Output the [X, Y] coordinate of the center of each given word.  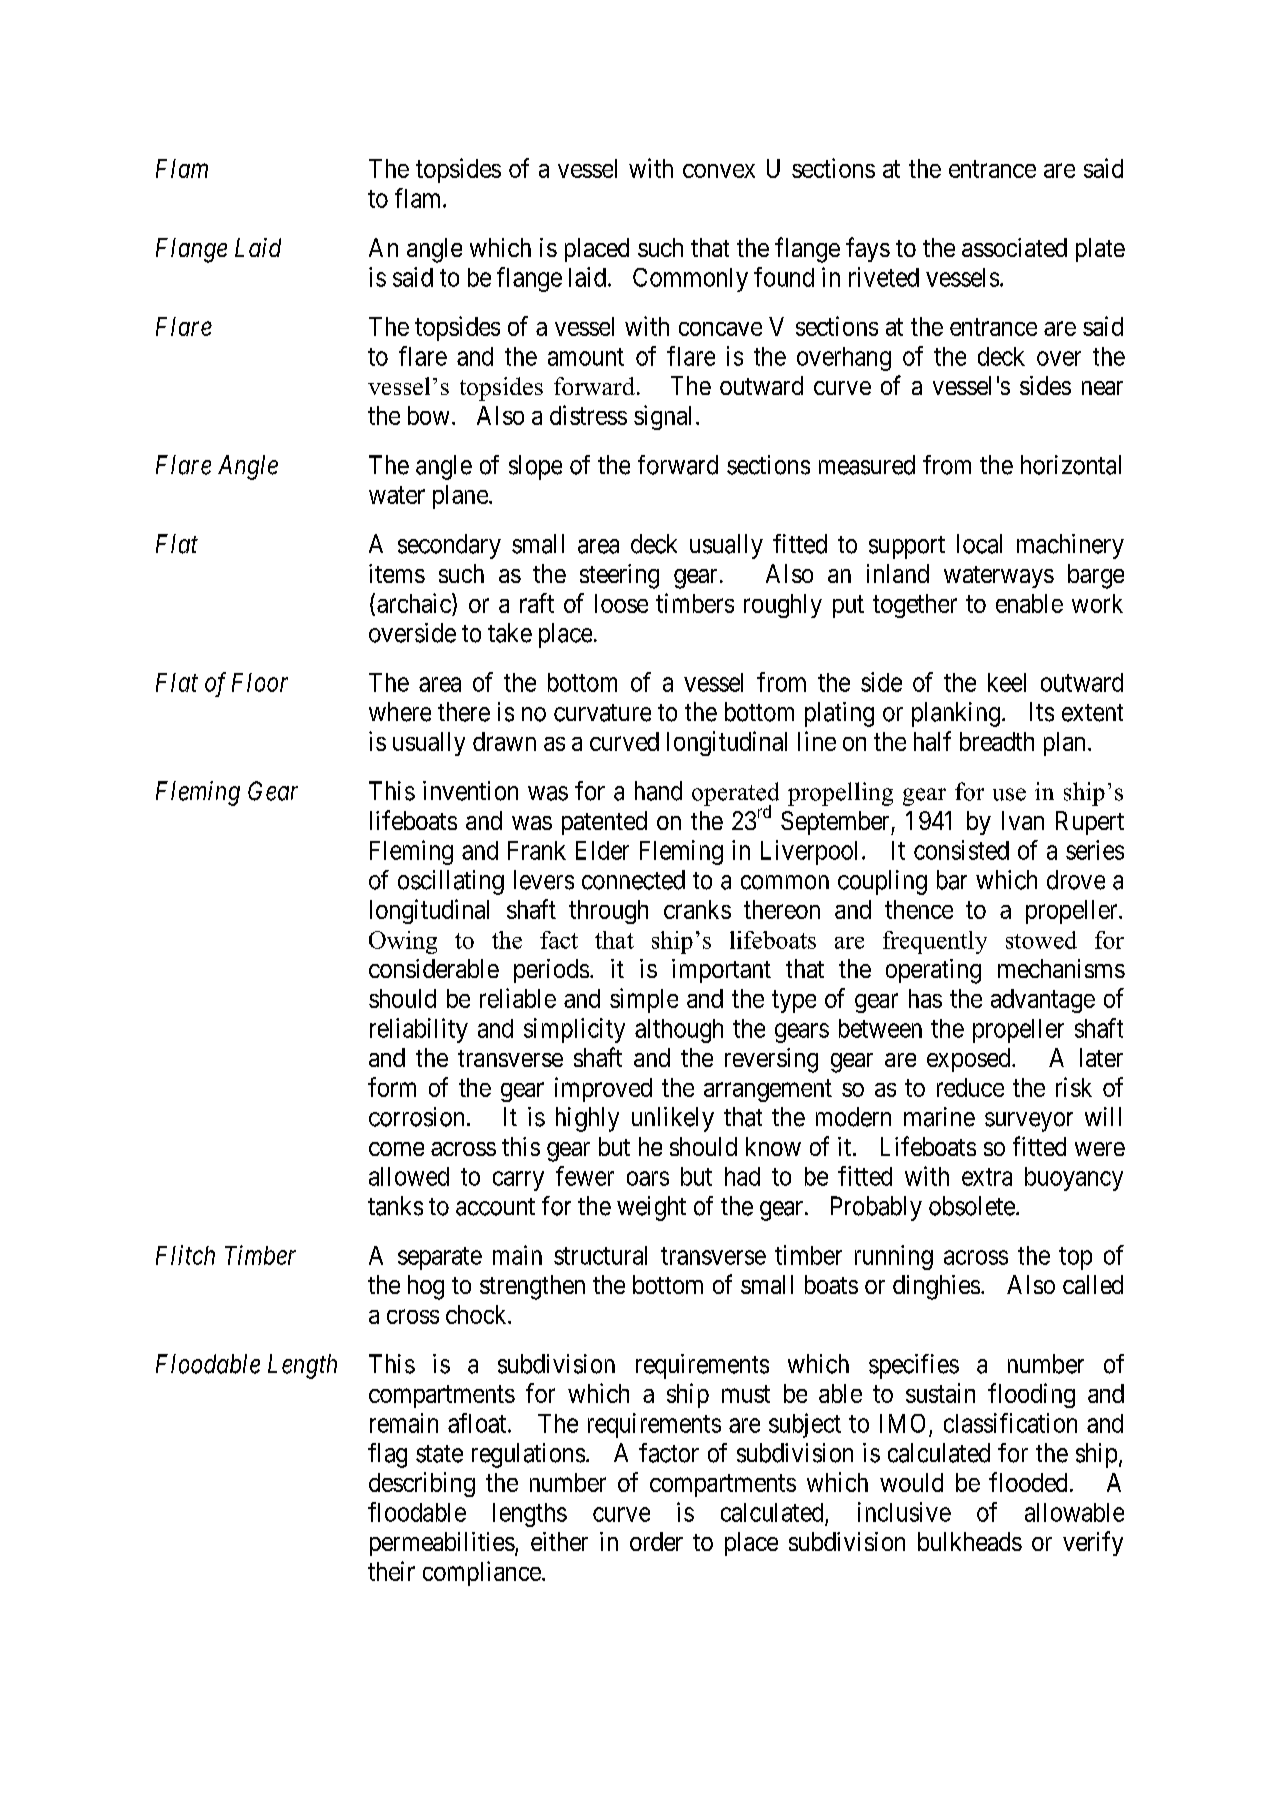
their [391, 1571]
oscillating [451, 882]
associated [1014, 247]
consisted [961, 850]
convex [719, 171]
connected [633, 880]
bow [428, 415]
